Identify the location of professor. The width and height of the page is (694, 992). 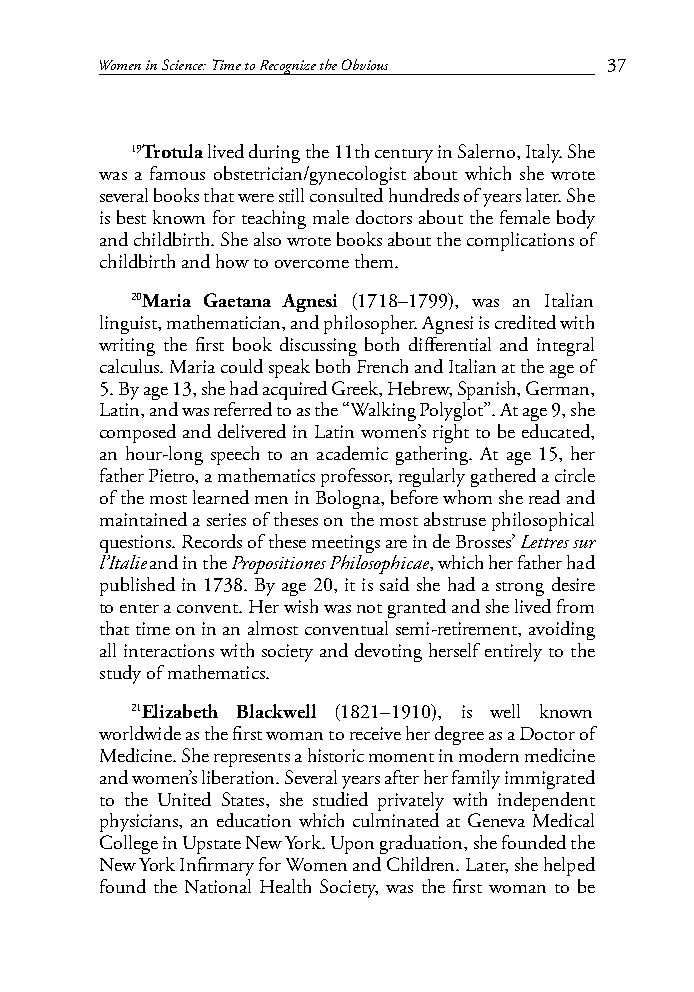
(356, 477).
